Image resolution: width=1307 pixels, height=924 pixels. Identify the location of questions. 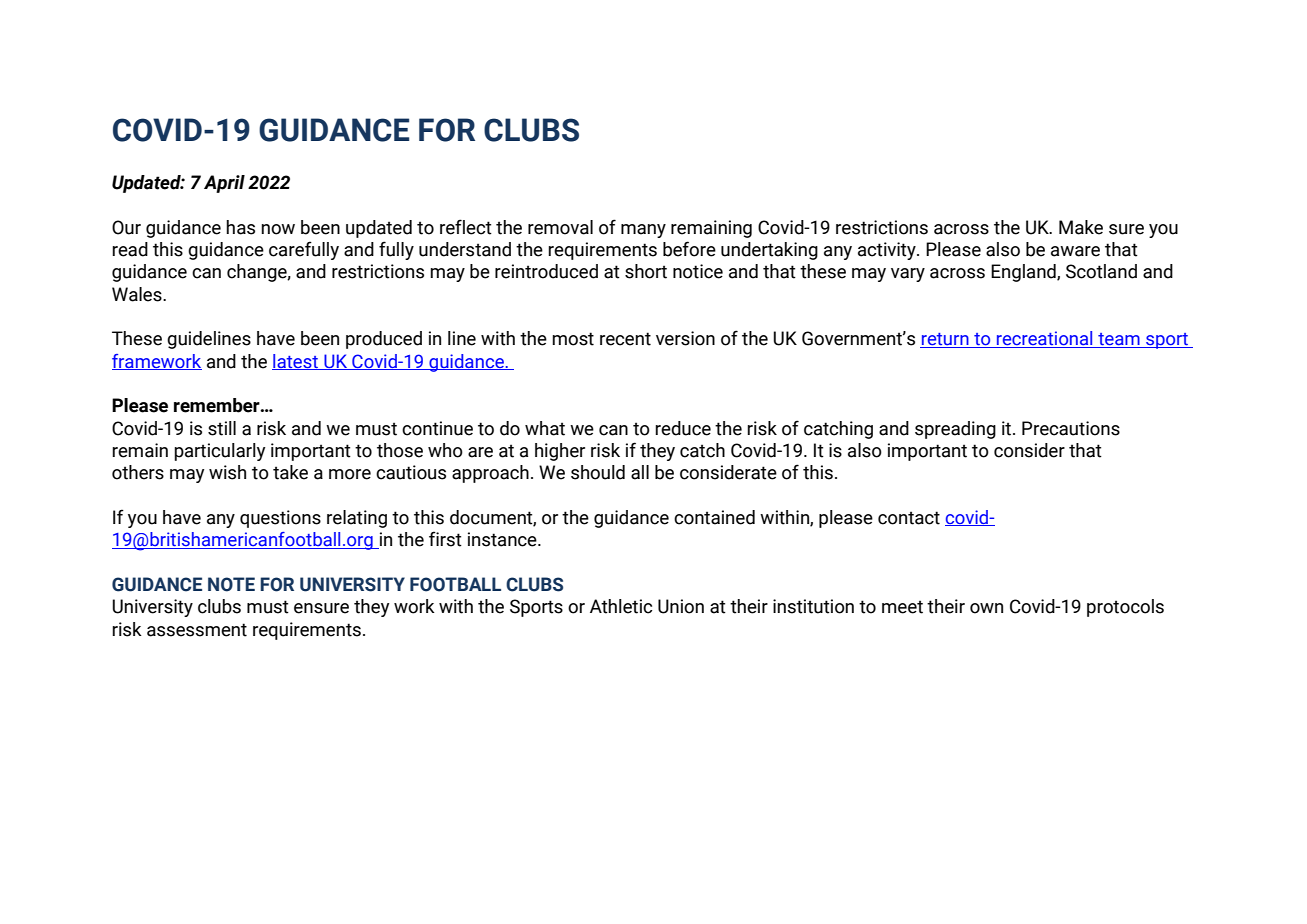
(280, 519).
